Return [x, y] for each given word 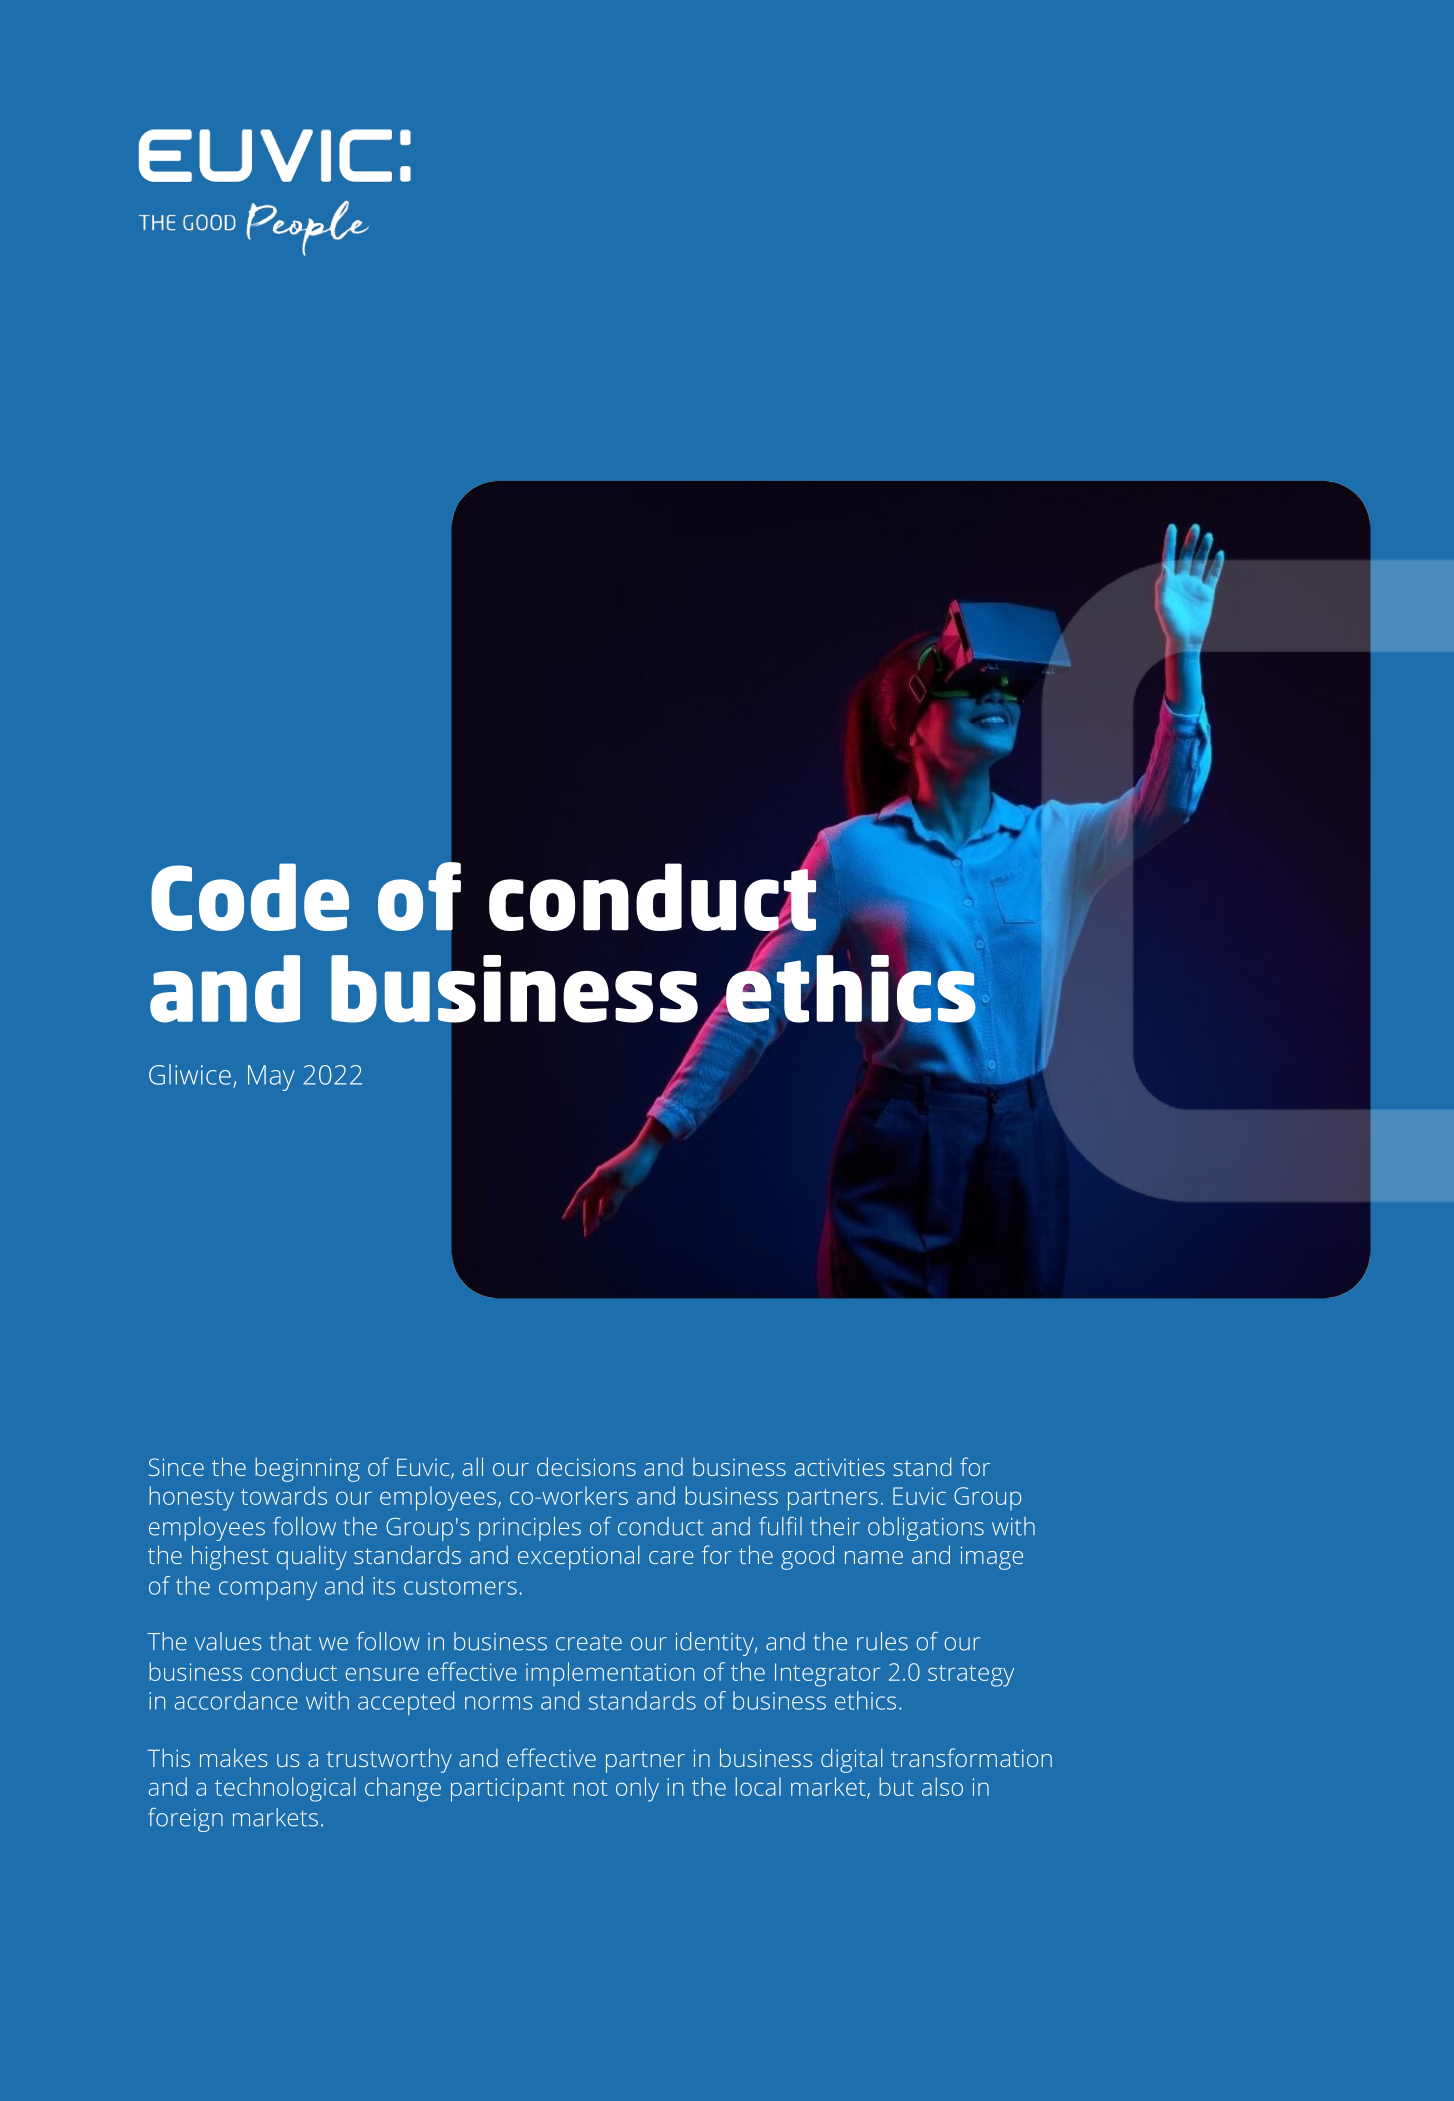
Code [250, 897]
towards [284, 1495]
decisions [586, 1466]
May [271, 1078]
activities [840, 1467]
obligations [926, 1529]
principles [530, 1529]
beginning [307, 1469]
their [835, 1526]
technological [285, 1789]
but [896, 1786]
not [591, 1788]
